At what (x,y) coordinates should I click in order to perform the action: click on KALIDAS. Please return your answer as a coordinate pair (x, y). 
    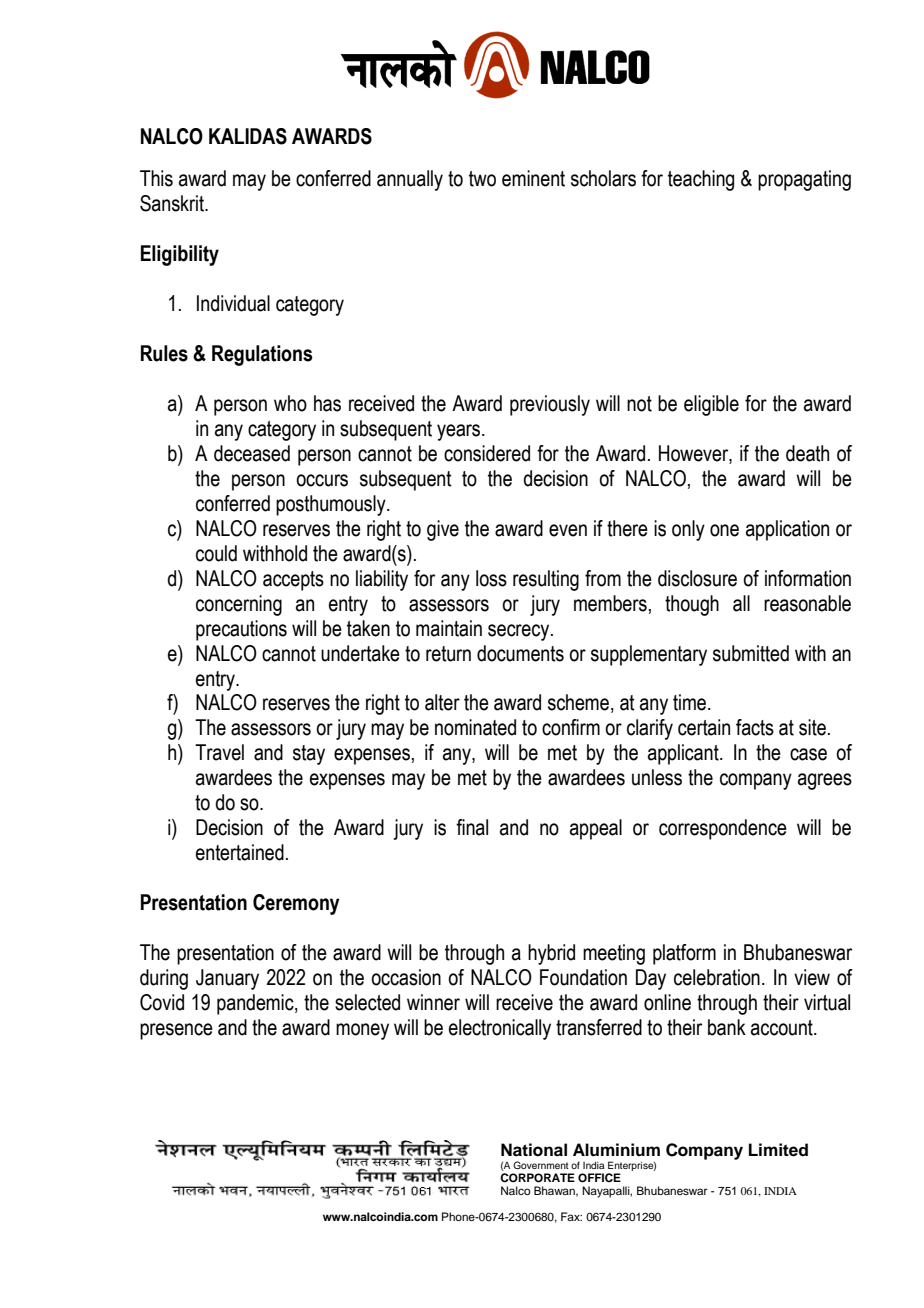
    Looking at the image, I should click on (248, 136).
